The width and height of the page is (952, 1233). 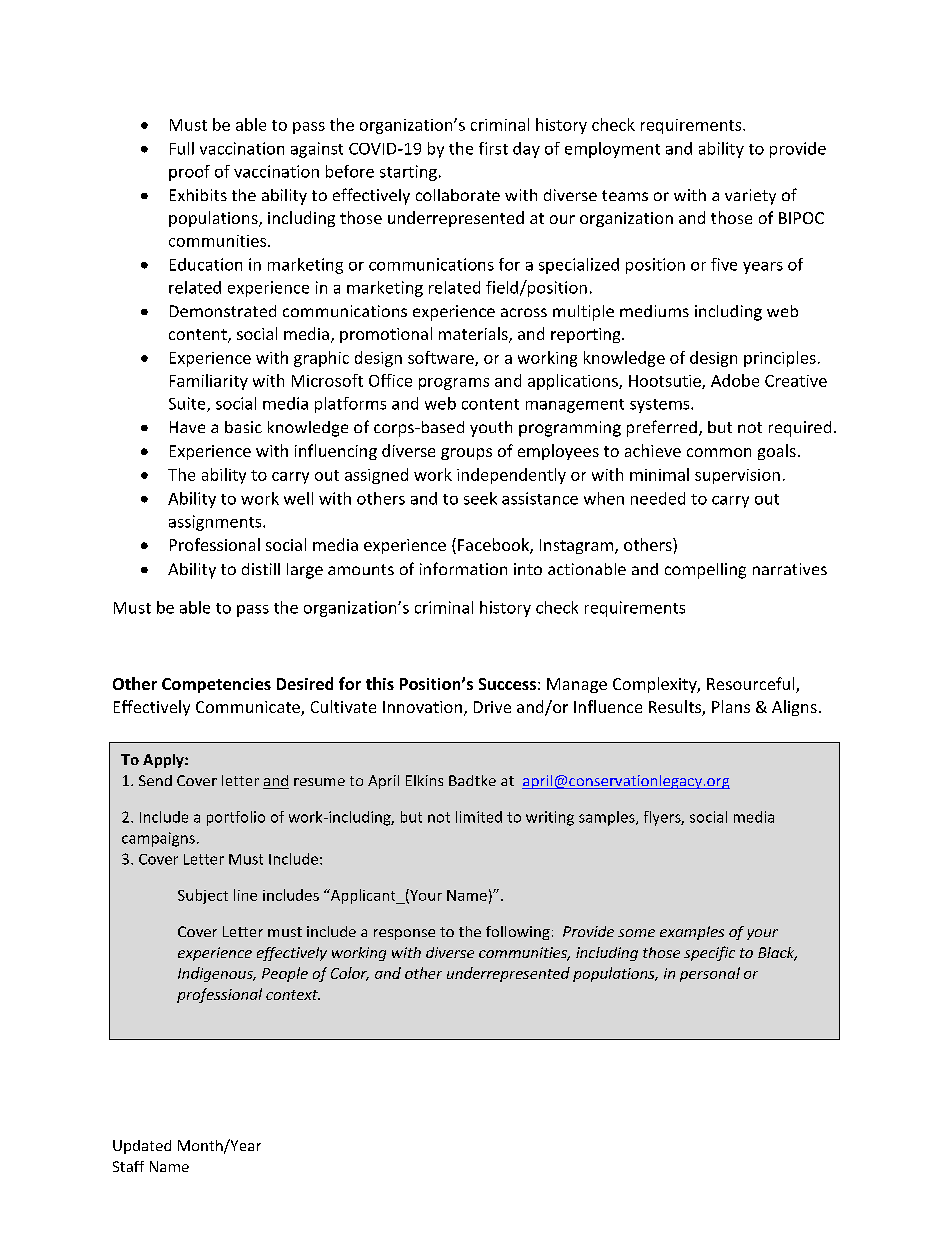 What do you see at coordinates (350, 974) in the page?
I see `Color` at bounding box center [350, 974].
